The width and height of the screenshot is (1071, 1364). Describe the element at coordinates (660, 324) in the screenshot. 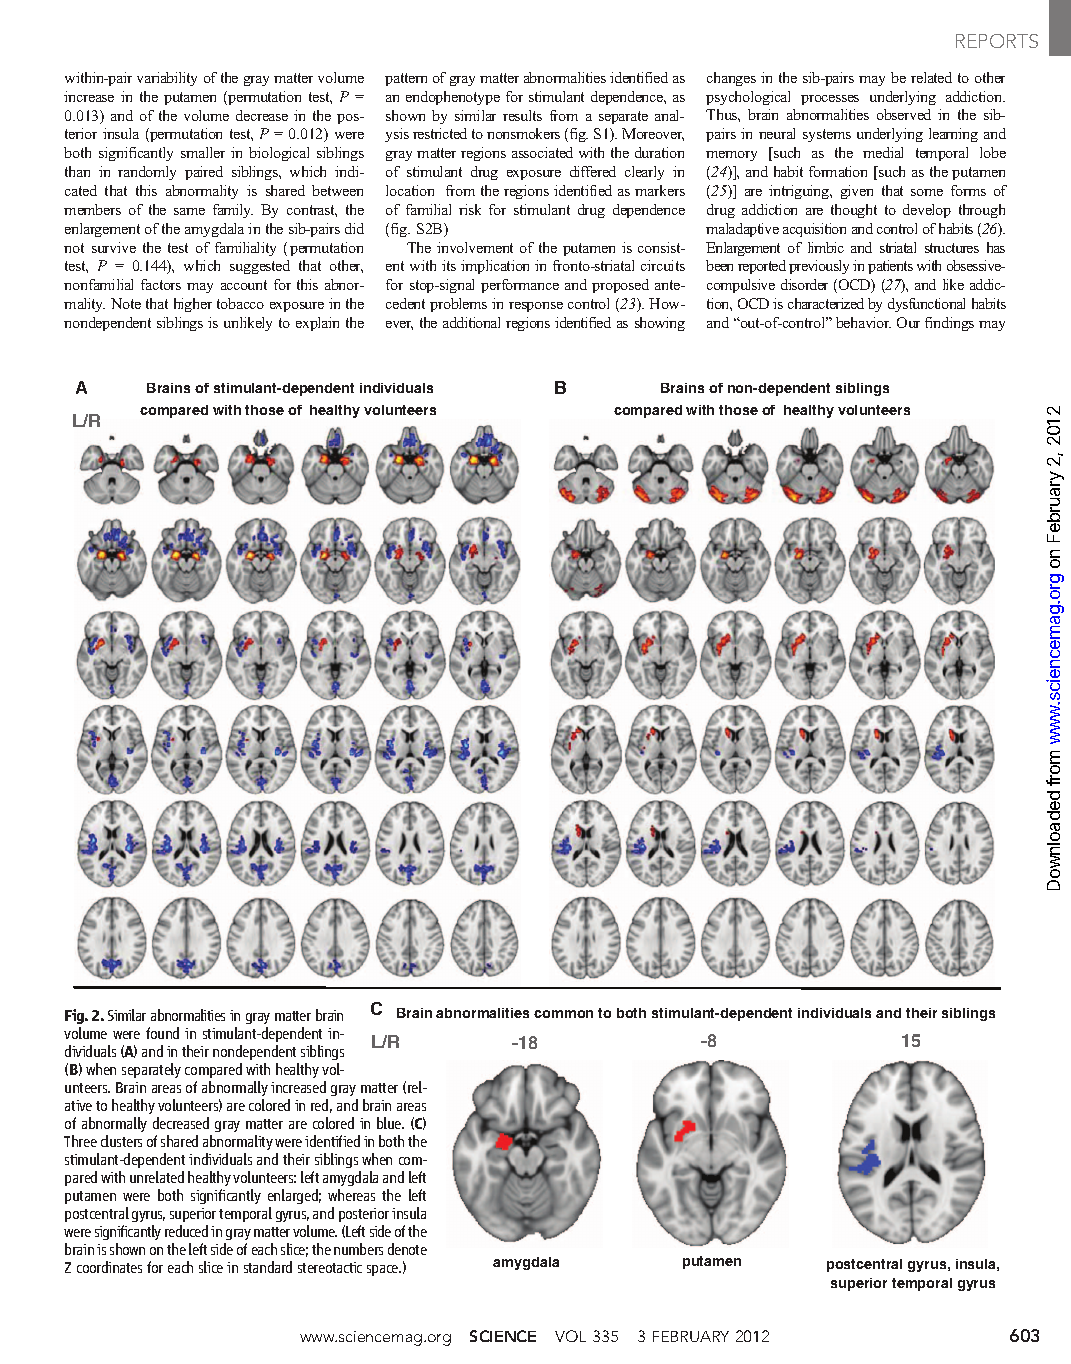

I see `showing` at that location.
